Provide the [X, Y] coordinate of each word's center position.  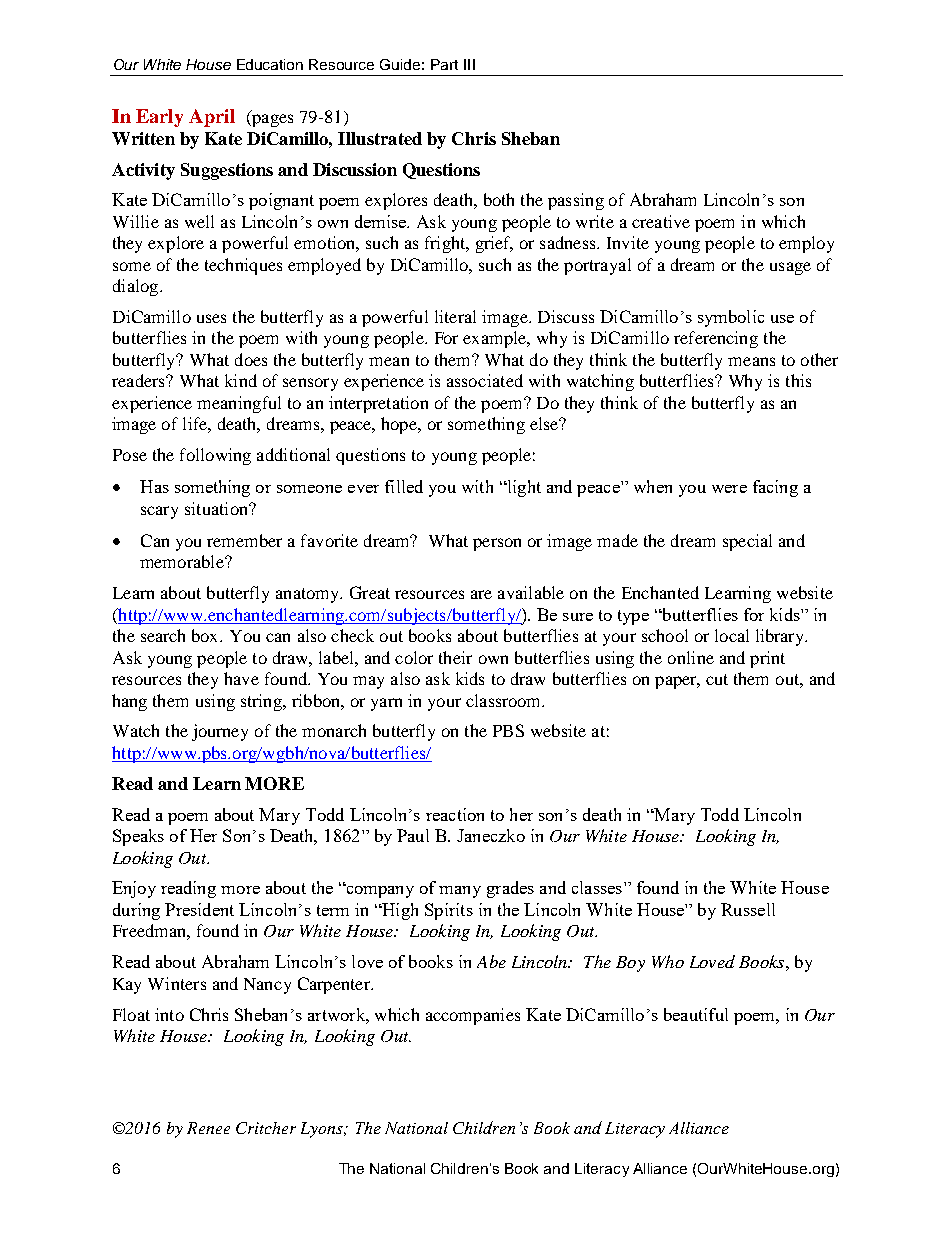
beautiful [696, 1014]
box [207, 635]
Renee [208, 1128]
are [481, 594]
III [469, 64]
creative [661, 221]
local [732, 635]
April [212, 118]
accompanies [473, 1016]
